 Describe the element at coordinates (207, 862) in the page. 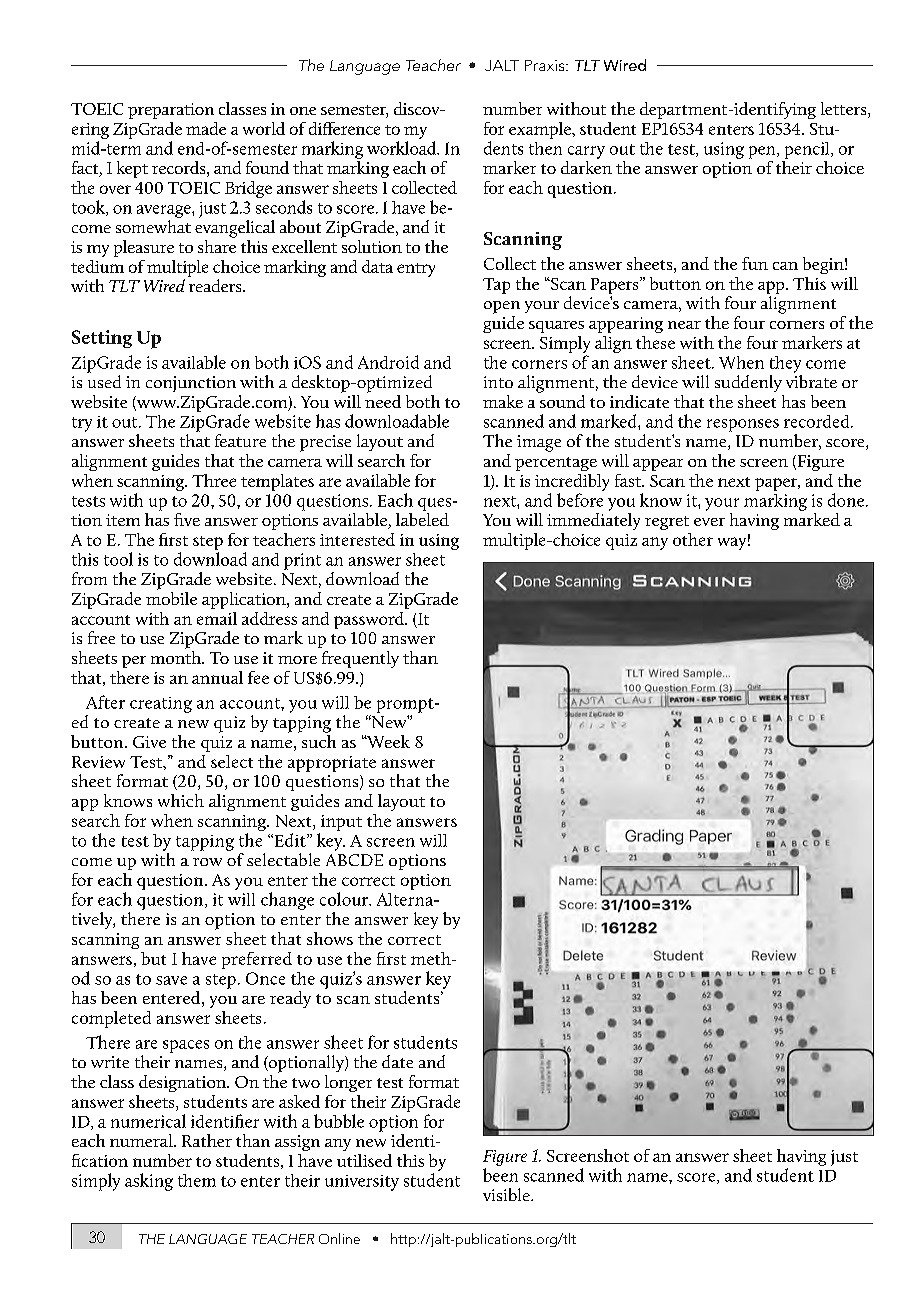

I see `row` at that location.
